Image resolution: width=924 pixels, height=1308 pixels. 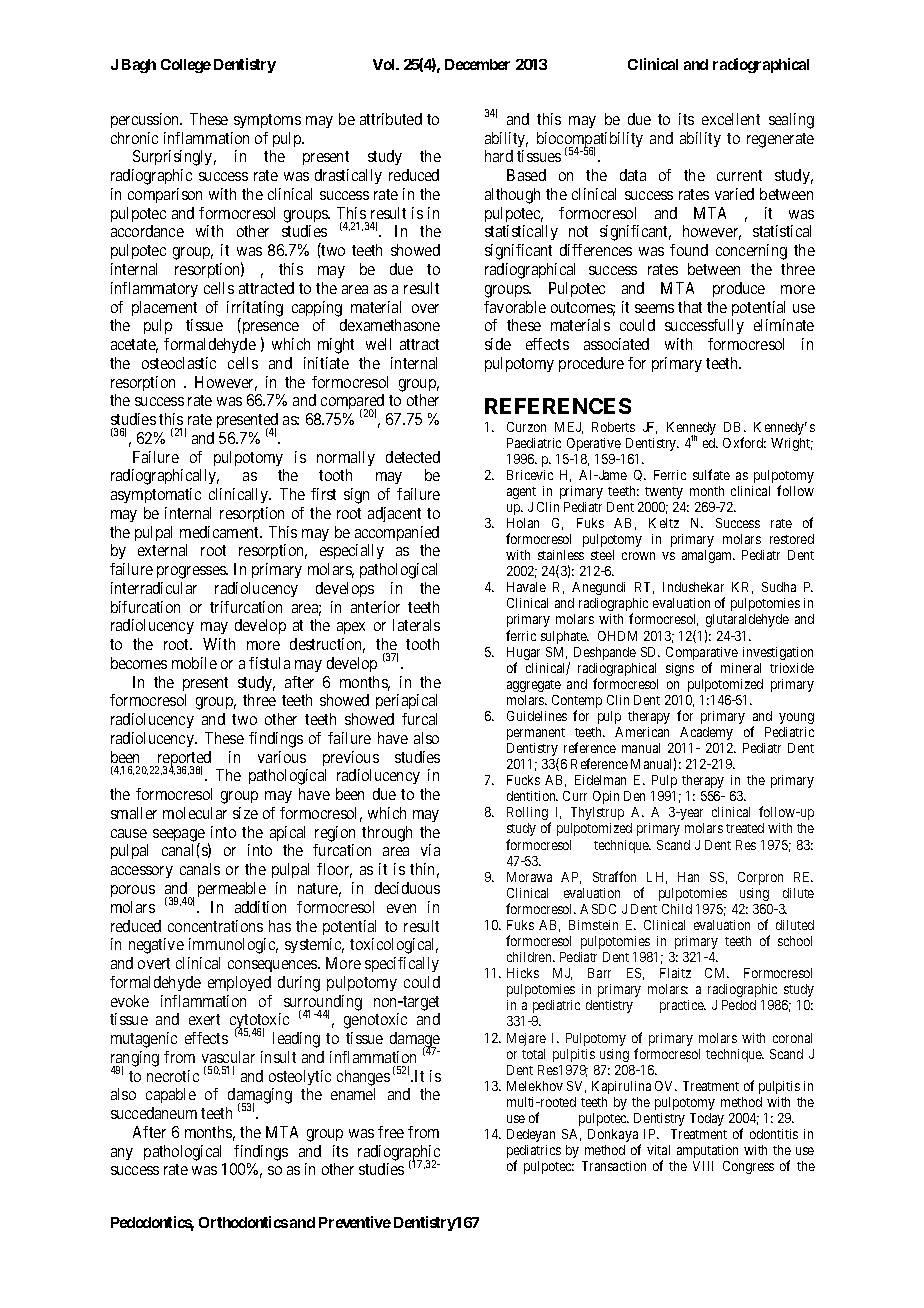 What do you see at coordinates (702, 655) in the screenshot?
I see `Comparative` at bounding box center [702, 655].
